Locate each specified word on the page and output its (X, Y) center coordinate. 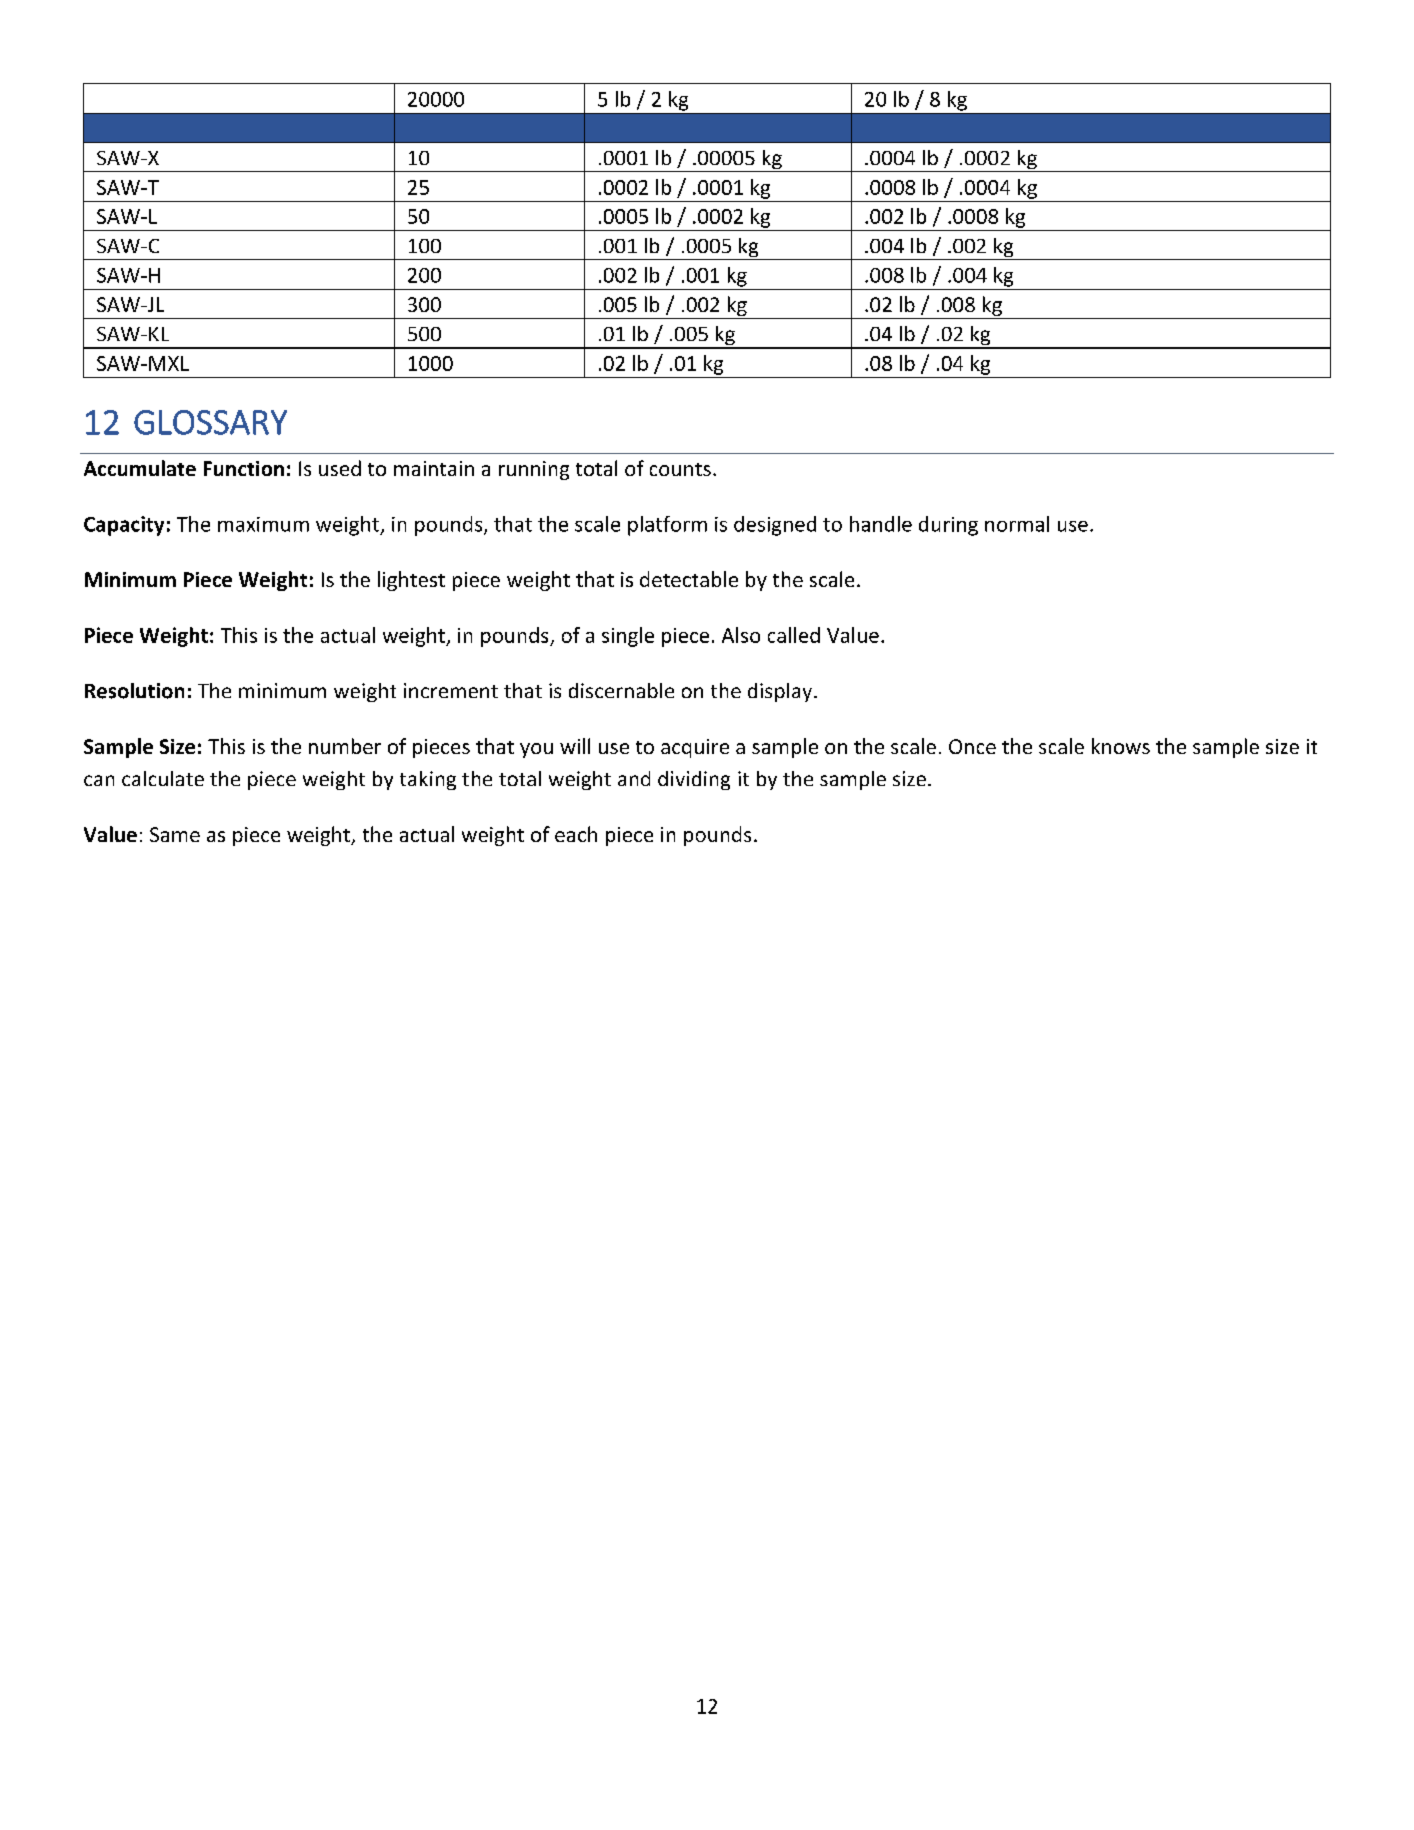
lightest (411, 581)
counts (680, 469)
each (576, 834)
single (628, 637)
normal (1017, 524)
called (794, 635)
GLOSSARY (210, 422)
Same (175, 834)
